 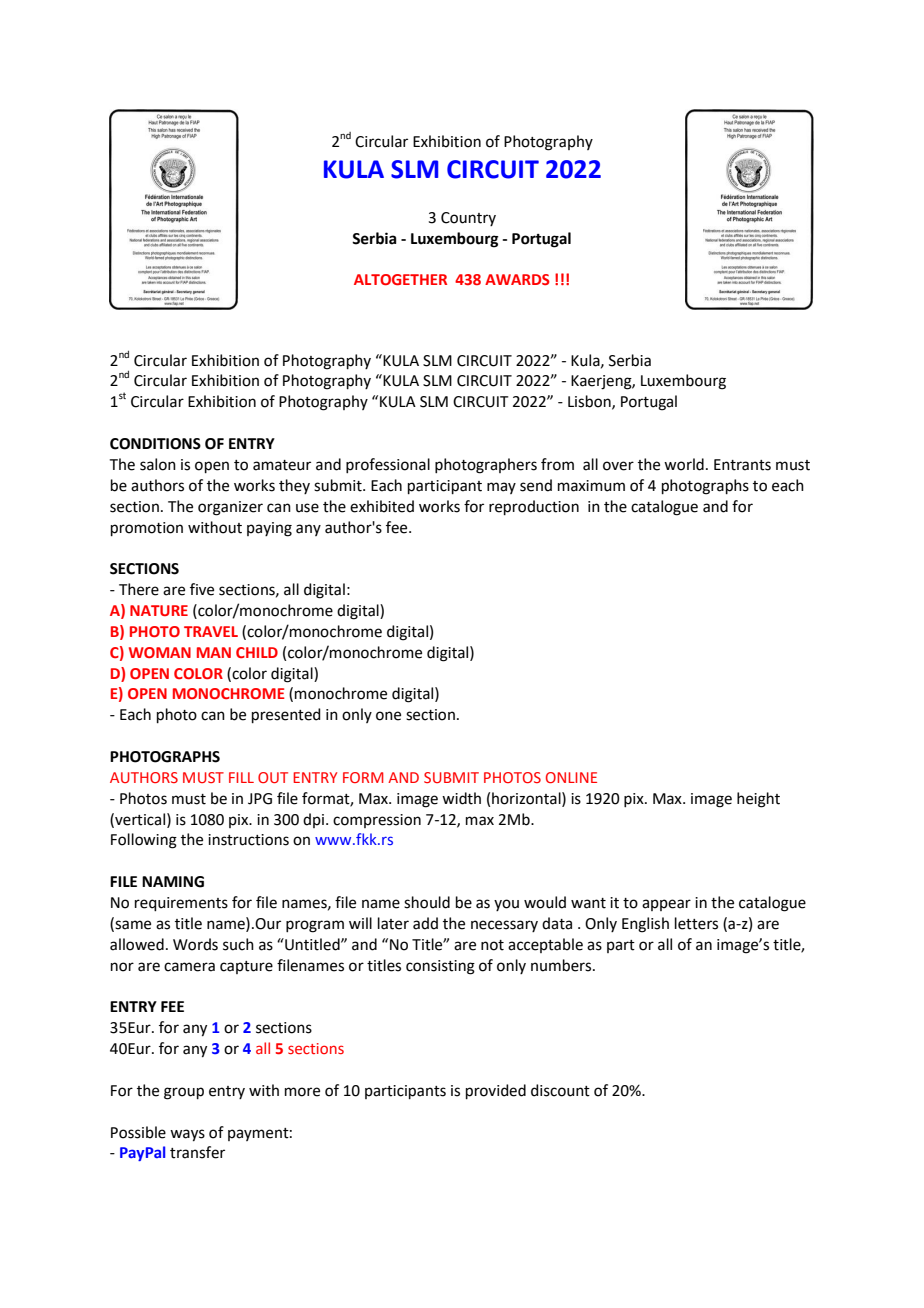 I want to click on discount, so click(x=560, y=1090).
